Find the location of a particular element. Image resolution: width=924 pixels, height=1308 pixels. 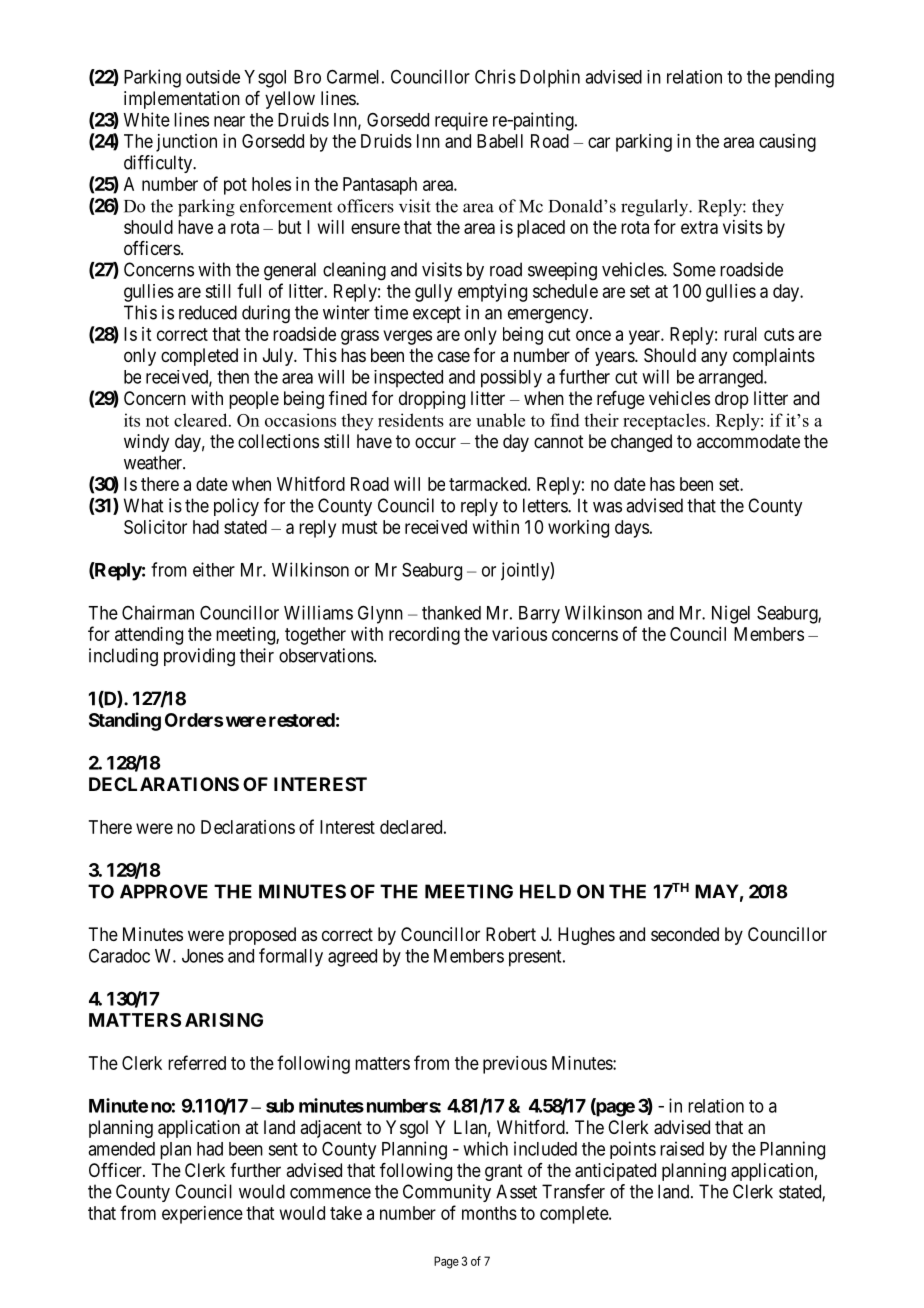

causing is located at coordinates (787, 143).
